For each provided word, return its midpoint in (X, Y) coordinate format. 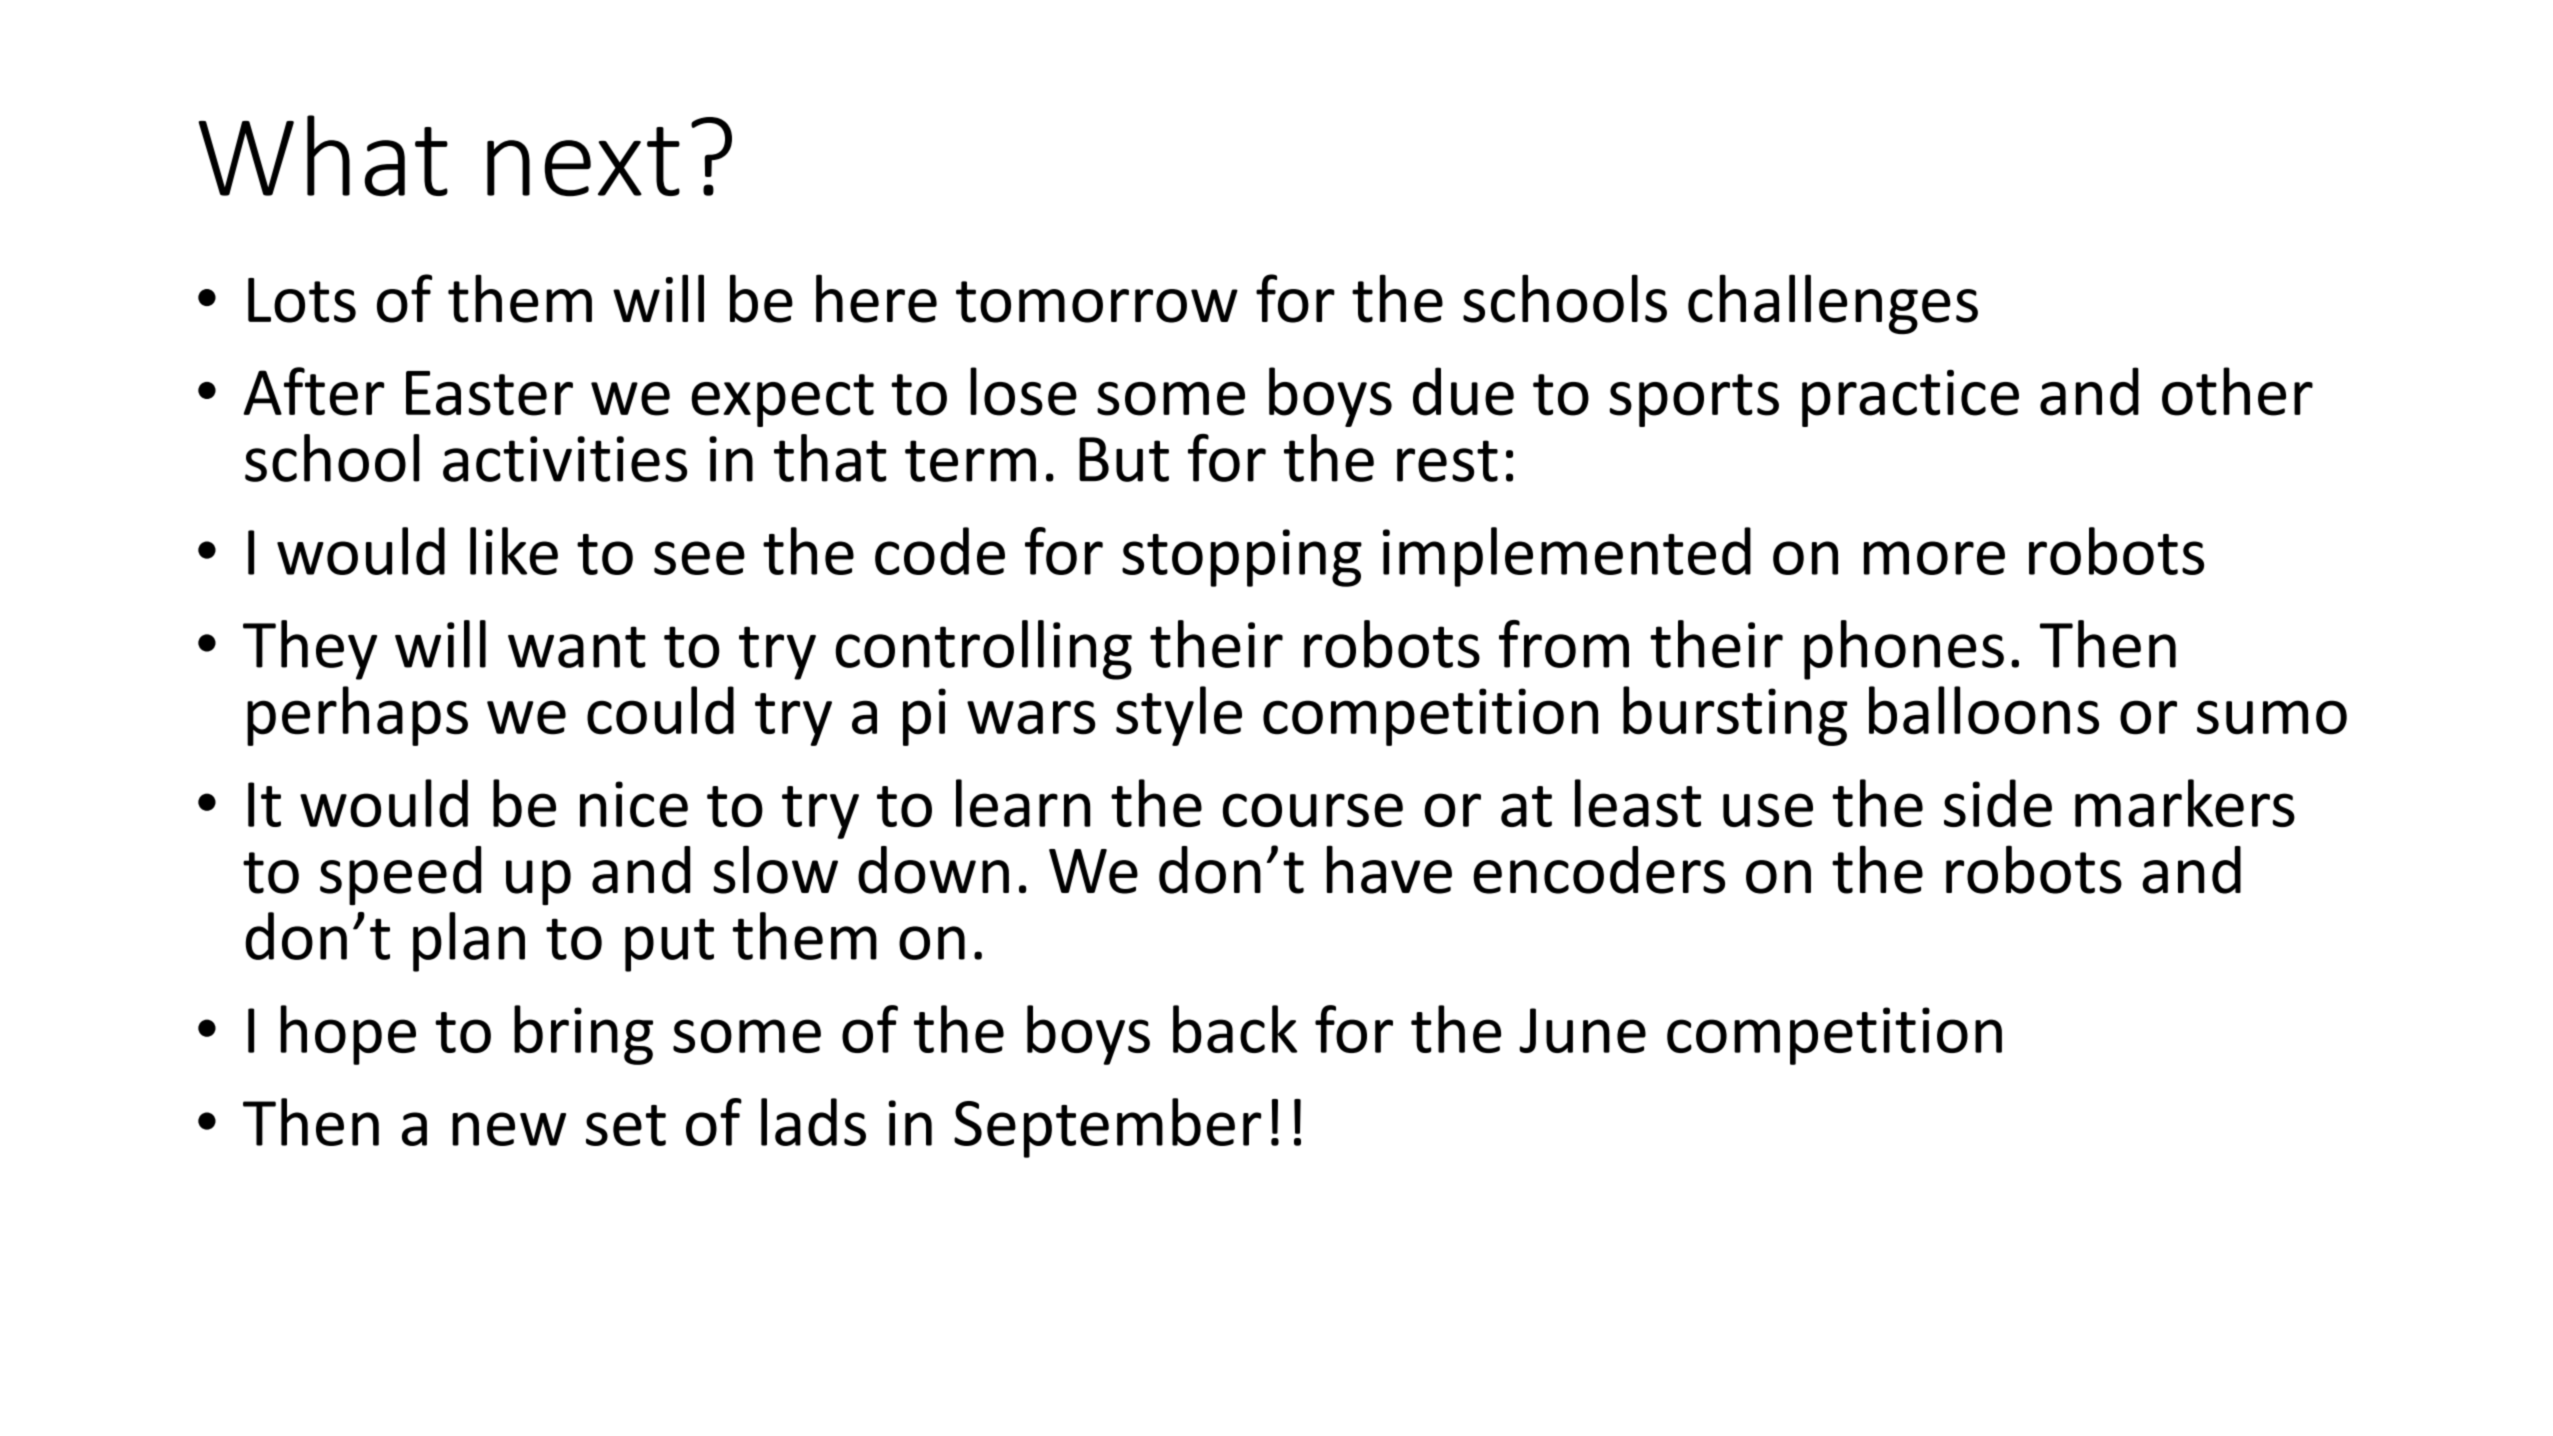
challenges (1833, 304)
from (1564, 644)
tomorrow (1097, 302)
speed (400, 875)
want (577, 647)
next (583, 162)
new (509, 1129)
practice (1910, 398)
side (1998, 803)
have (1389, 869)
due (1463, 391)
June (1582, 1030)
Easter (489, 393)
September (1107, 1128)
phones (1904, 650)
